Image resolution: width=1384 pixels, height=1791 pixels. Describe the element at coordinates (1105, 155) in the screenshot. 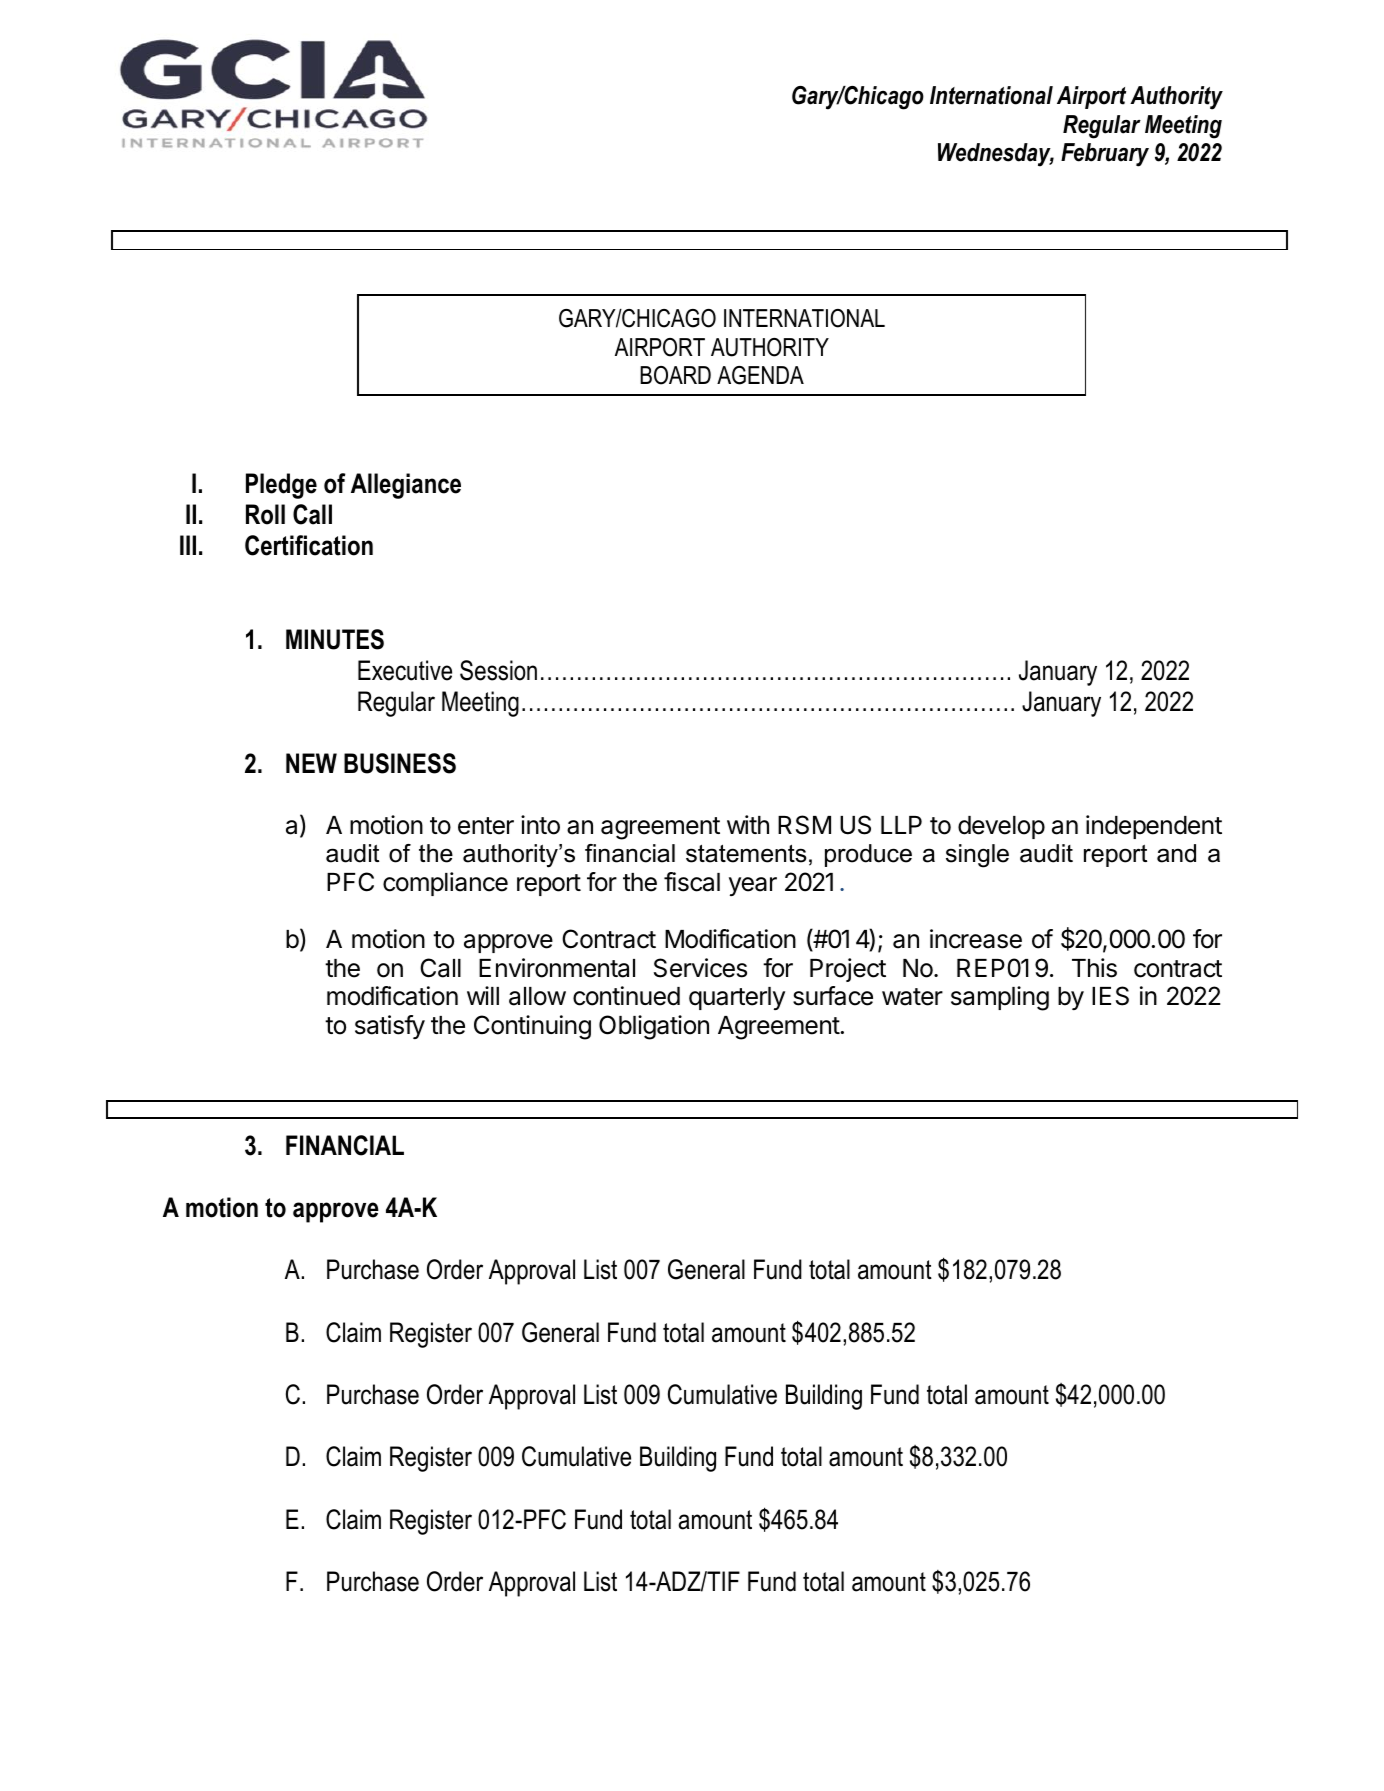

I see `February` at that location.
